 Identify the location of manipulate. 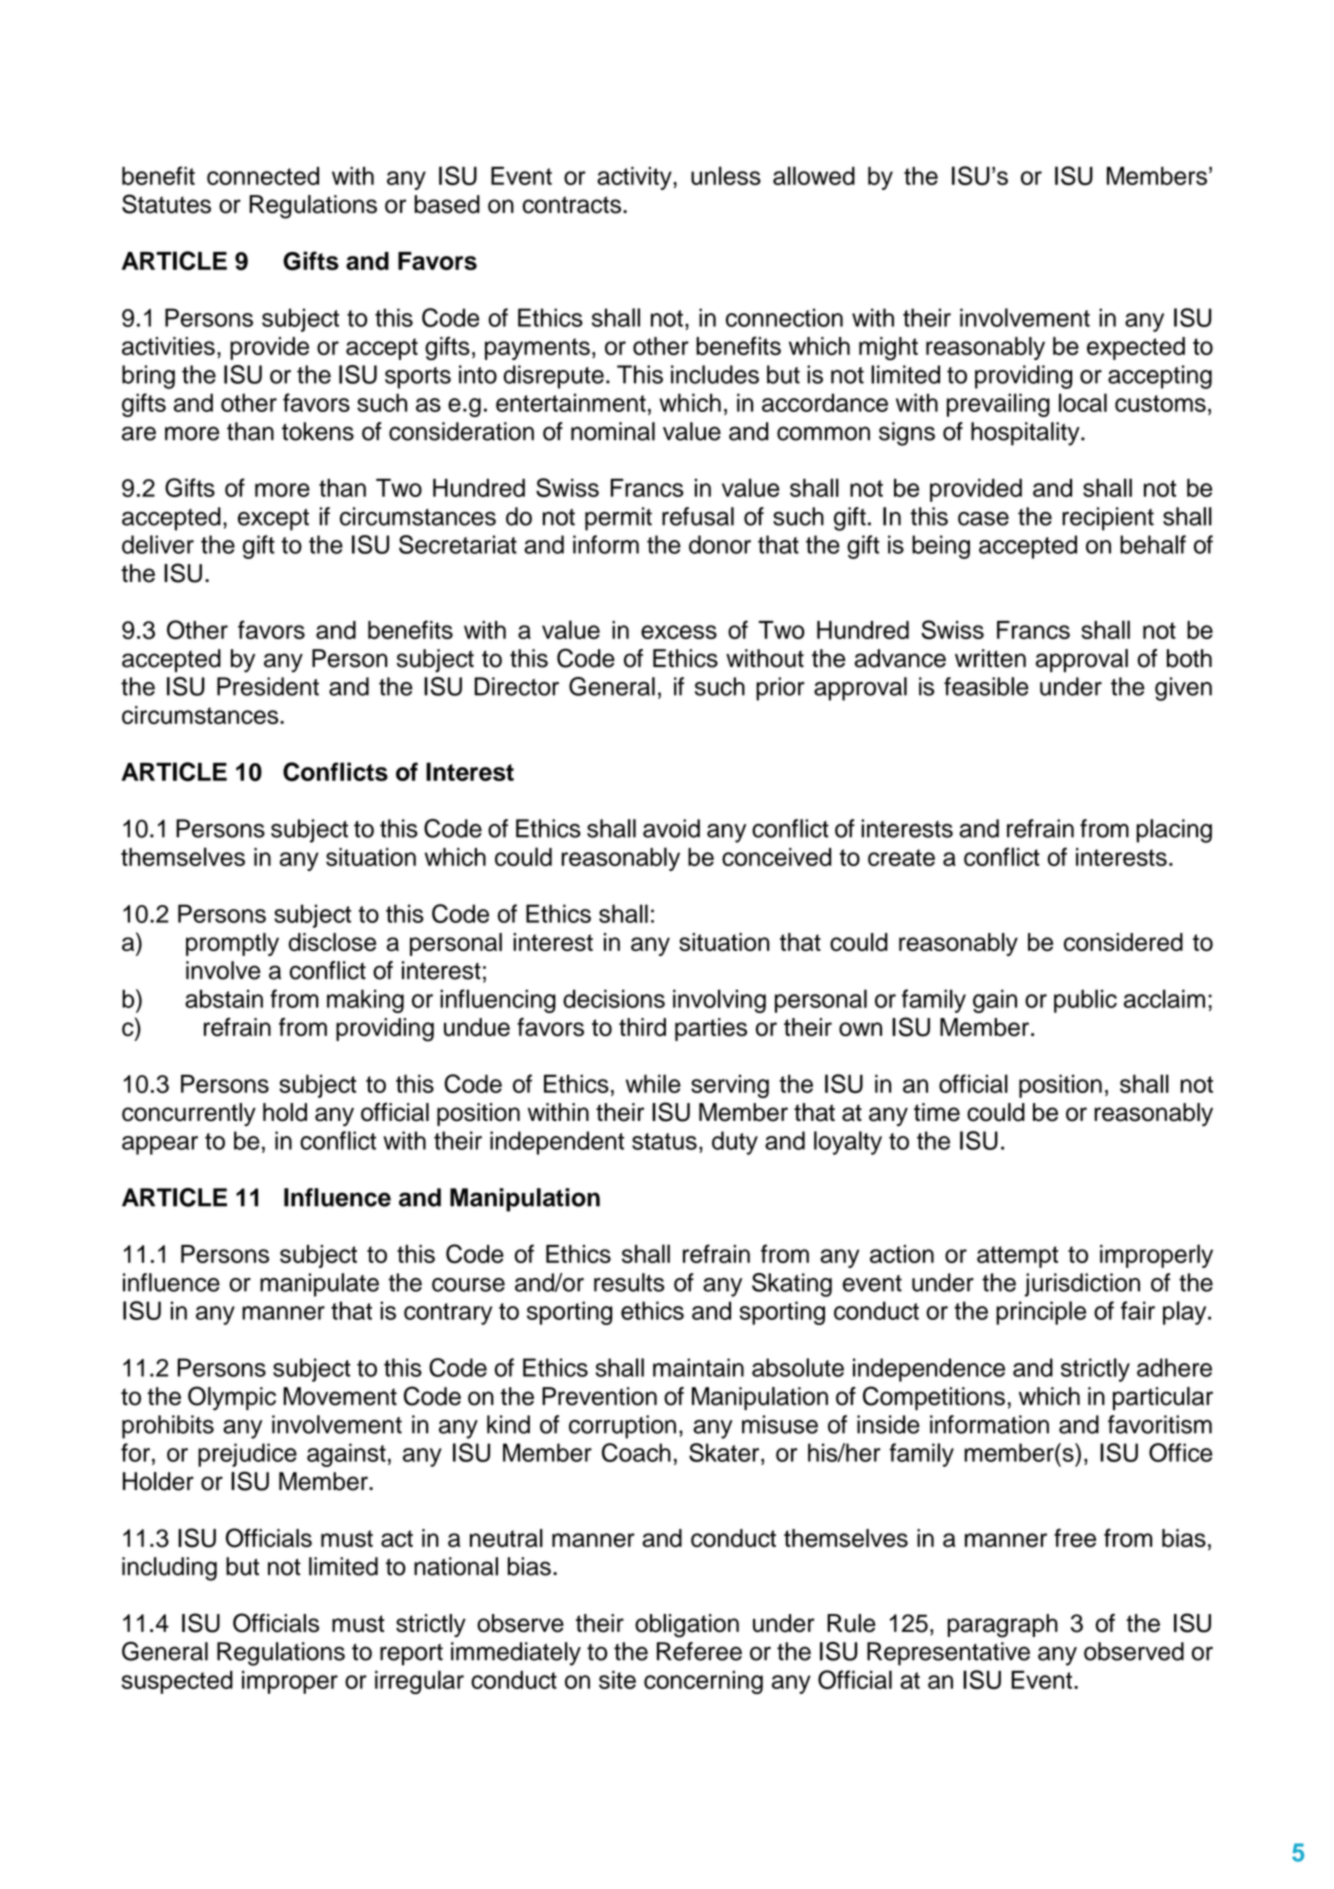
(319, 1285).
